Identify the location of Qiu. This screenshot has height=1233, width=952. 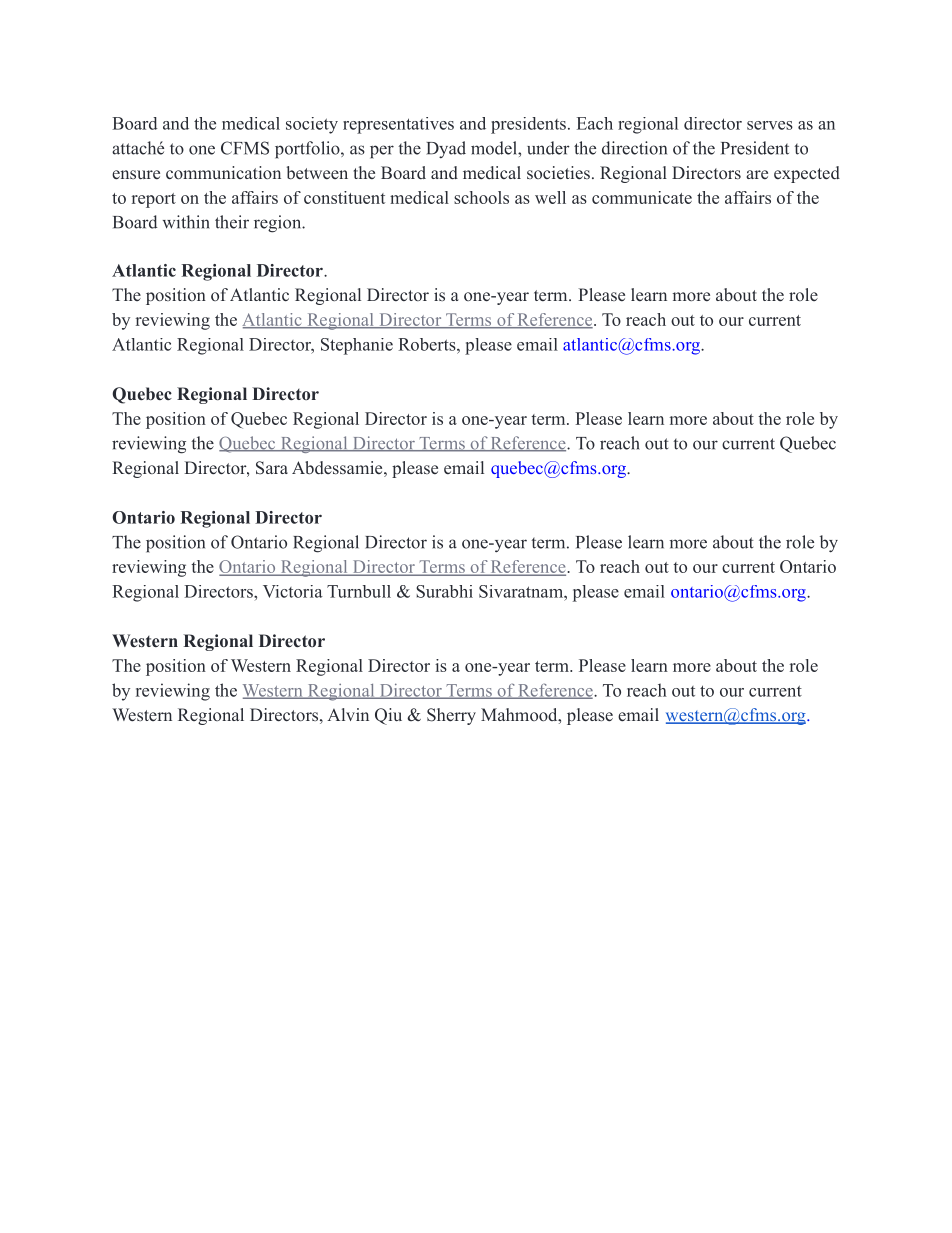
(388, 716).
